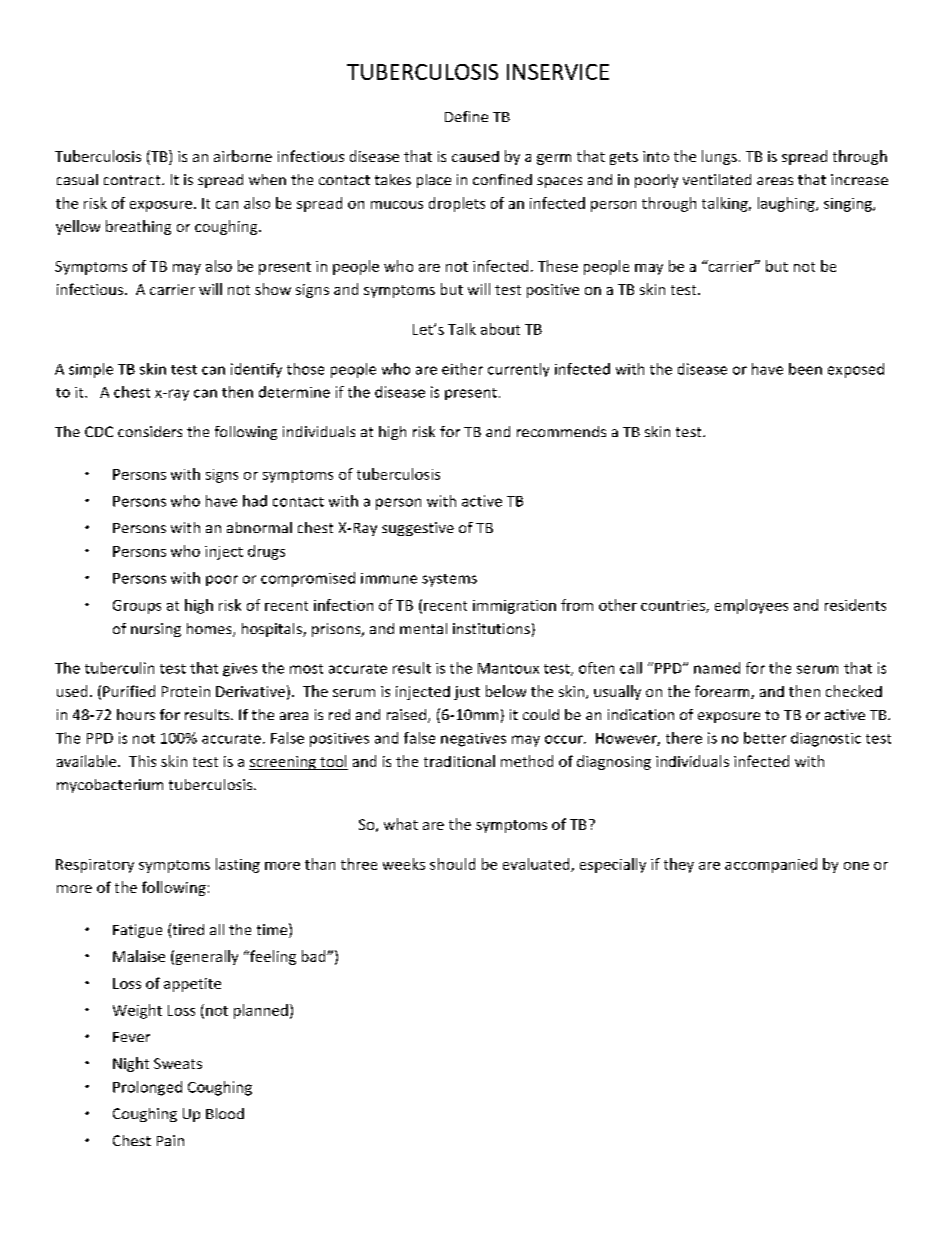 Image resolution: width=952 pixels, height=1233 pixels. I want to click on Blood, so click(225, 1113).
